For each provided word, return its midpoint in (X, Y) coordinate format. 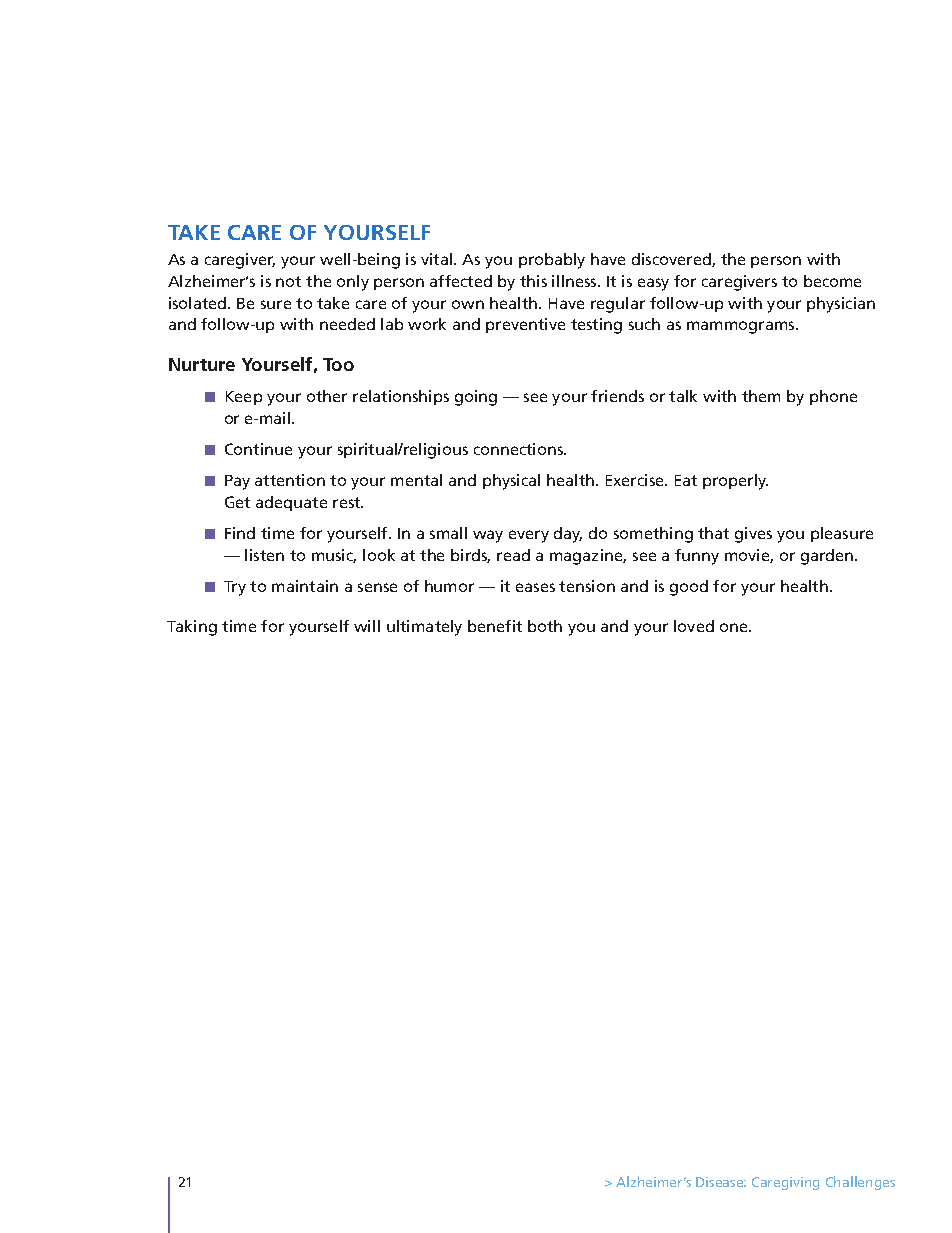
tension (587, 586)
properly (735, 482)
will (367, 626)
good (689, 588)
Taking (192, 628)
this (533, 281)
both (545, 626)
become (832, 281)
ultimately (424, 628)
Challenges (860, 1183)
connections (520, 449)
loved (694, 626)
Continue (258, 449)
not (288, 281)
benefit (495, 626)
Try (235, 588)
